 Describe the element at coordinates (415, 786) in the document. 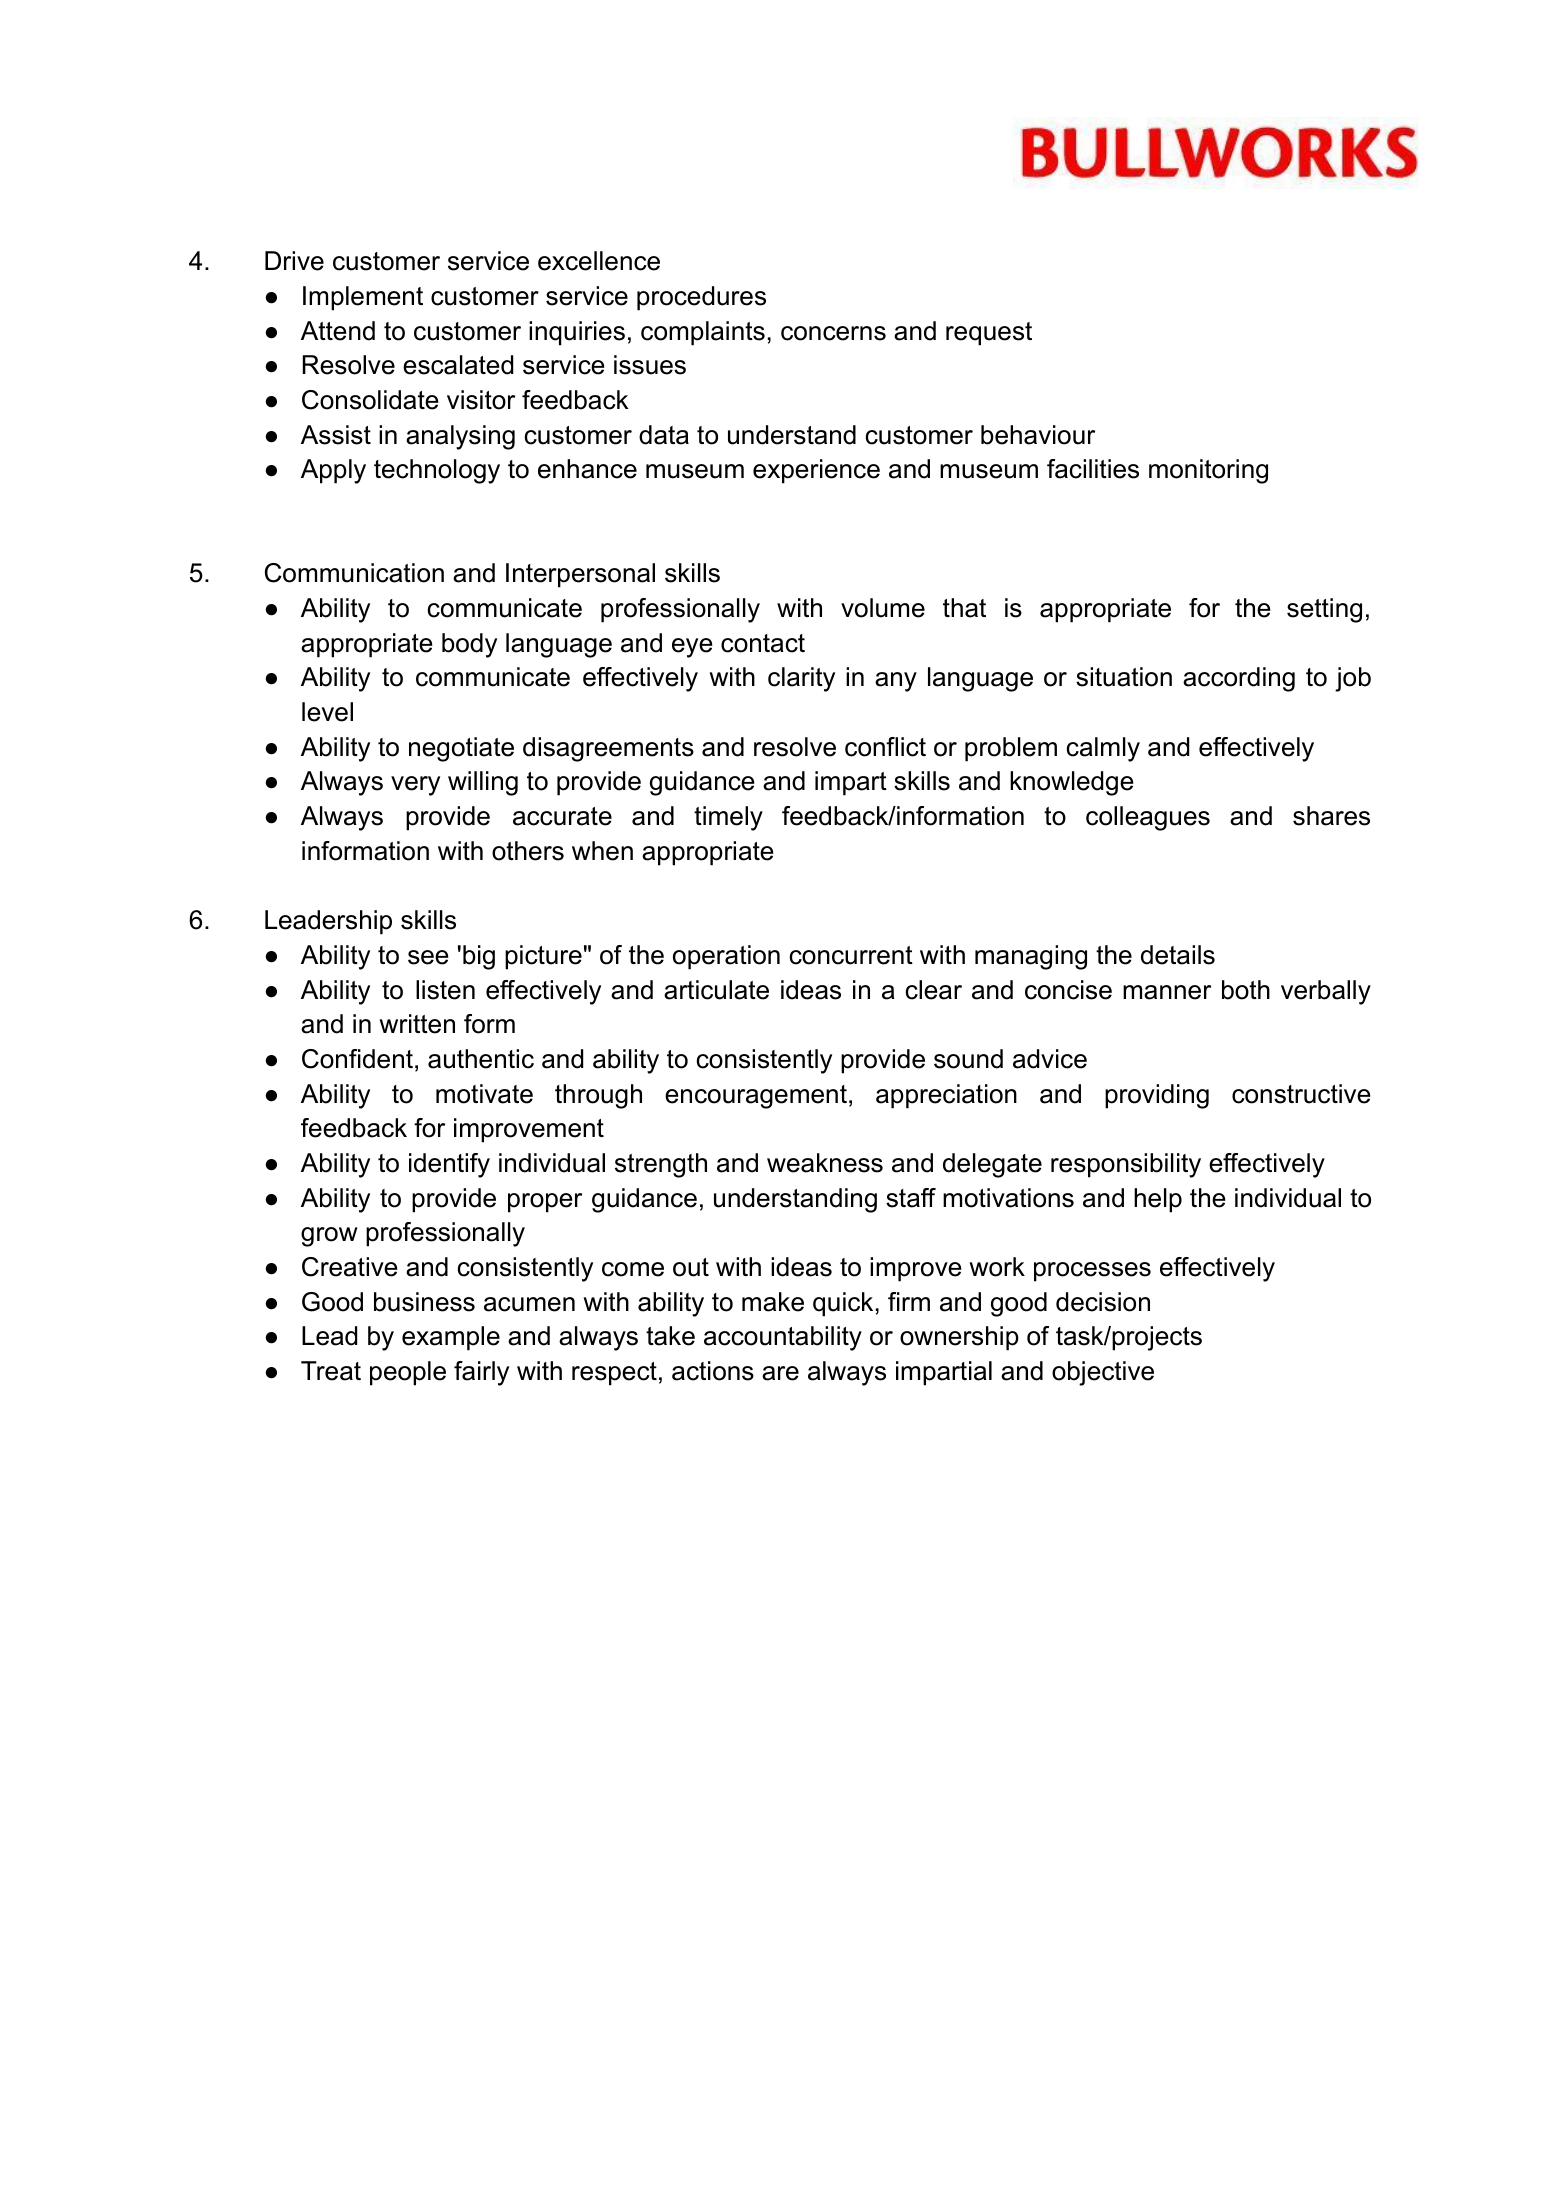

I see `very` at that location.
